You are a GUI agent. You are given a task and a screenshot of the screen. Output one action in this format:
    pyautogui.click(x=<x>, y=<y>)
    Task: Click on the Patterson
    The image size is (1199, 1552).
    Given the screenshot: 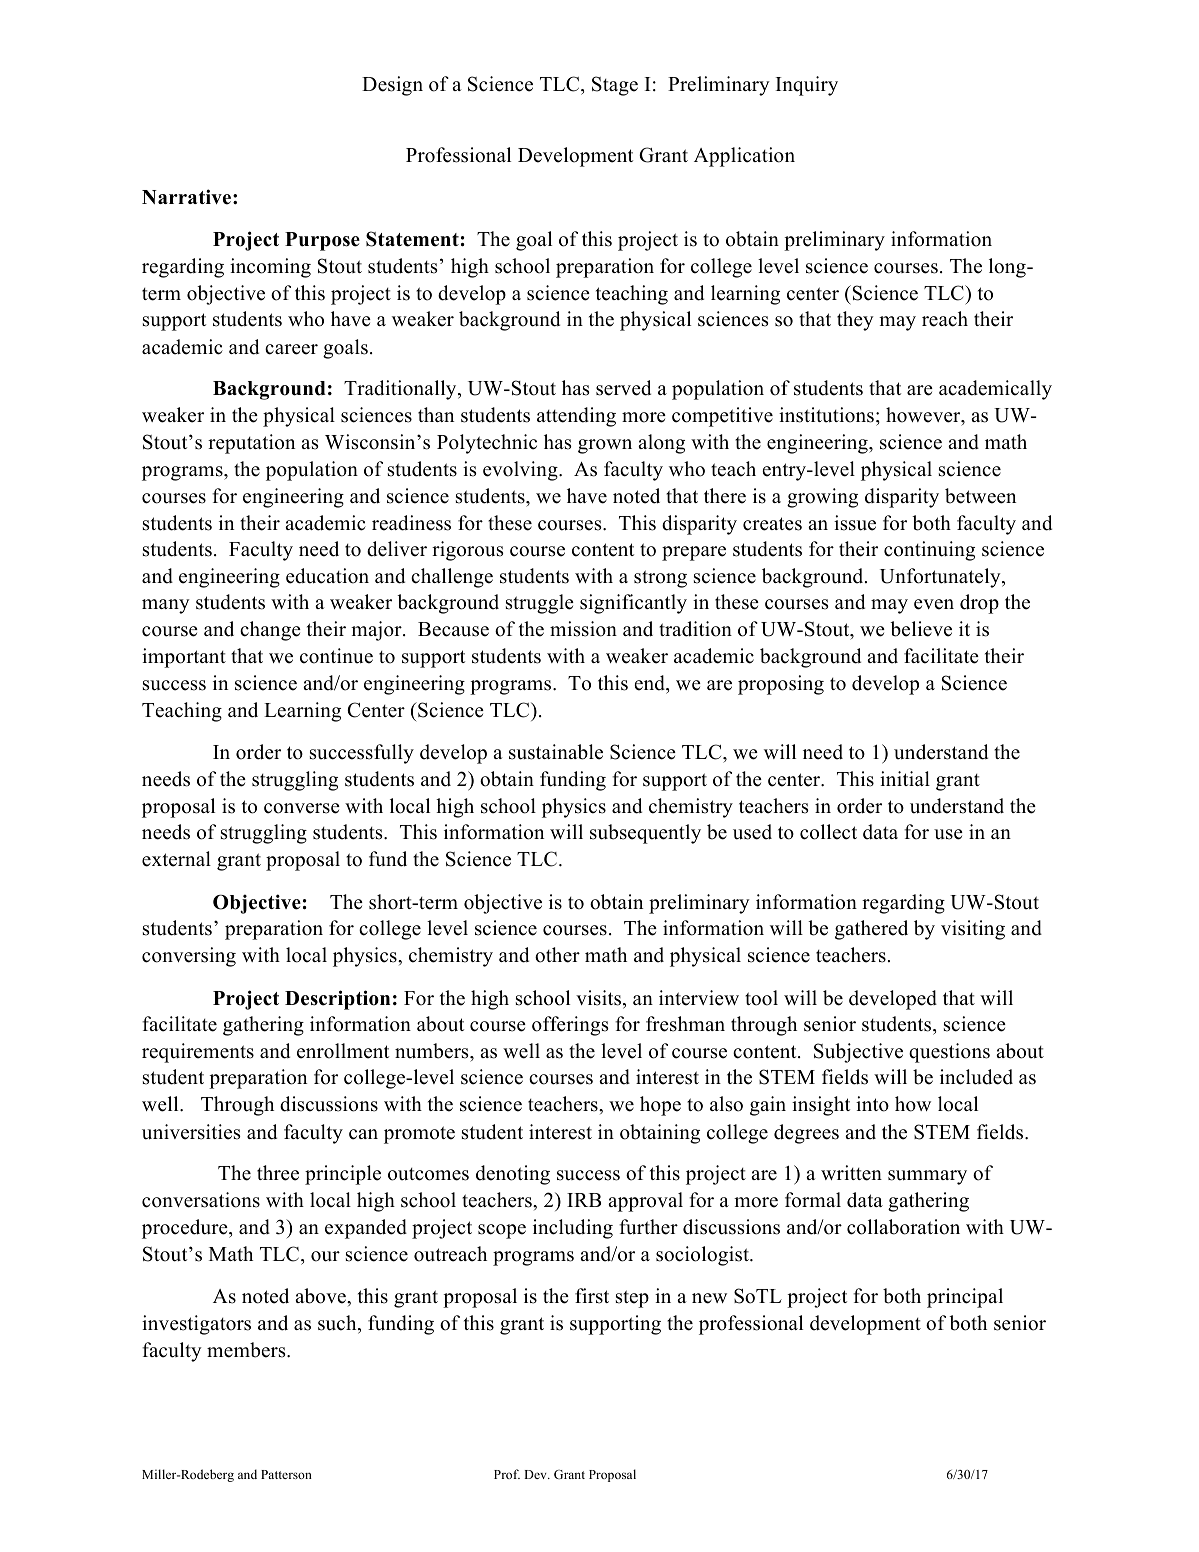 What is the action you would take?
    pyautogui.click(x=286, y=1474)
